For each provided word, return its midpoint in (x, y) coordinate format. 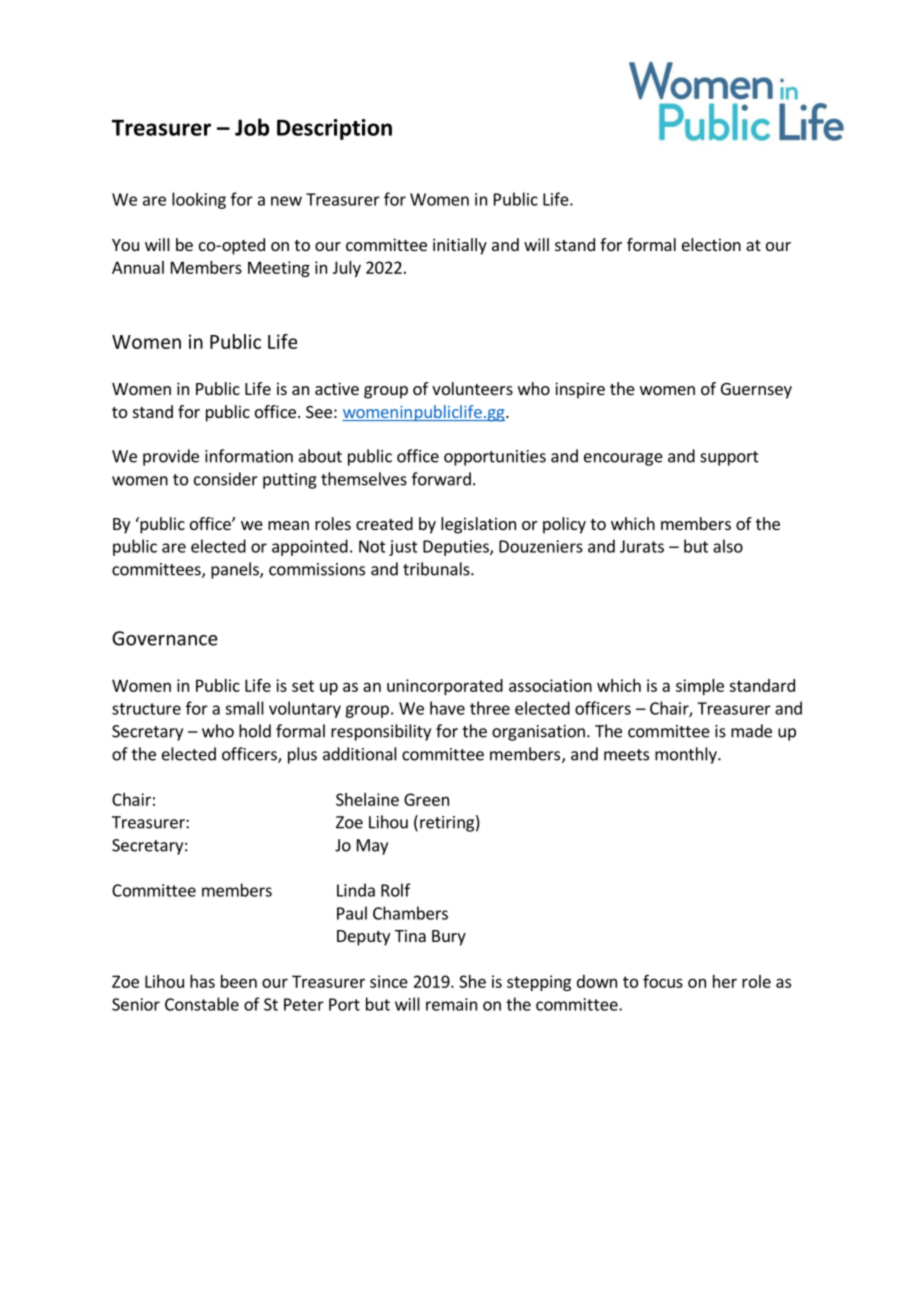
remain (451, 1004)
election (711, 244)
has (202, 981)
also (728, 546)
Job (252, 127)
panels (236, 570)
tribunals (437, 569)
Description (334, 129)
